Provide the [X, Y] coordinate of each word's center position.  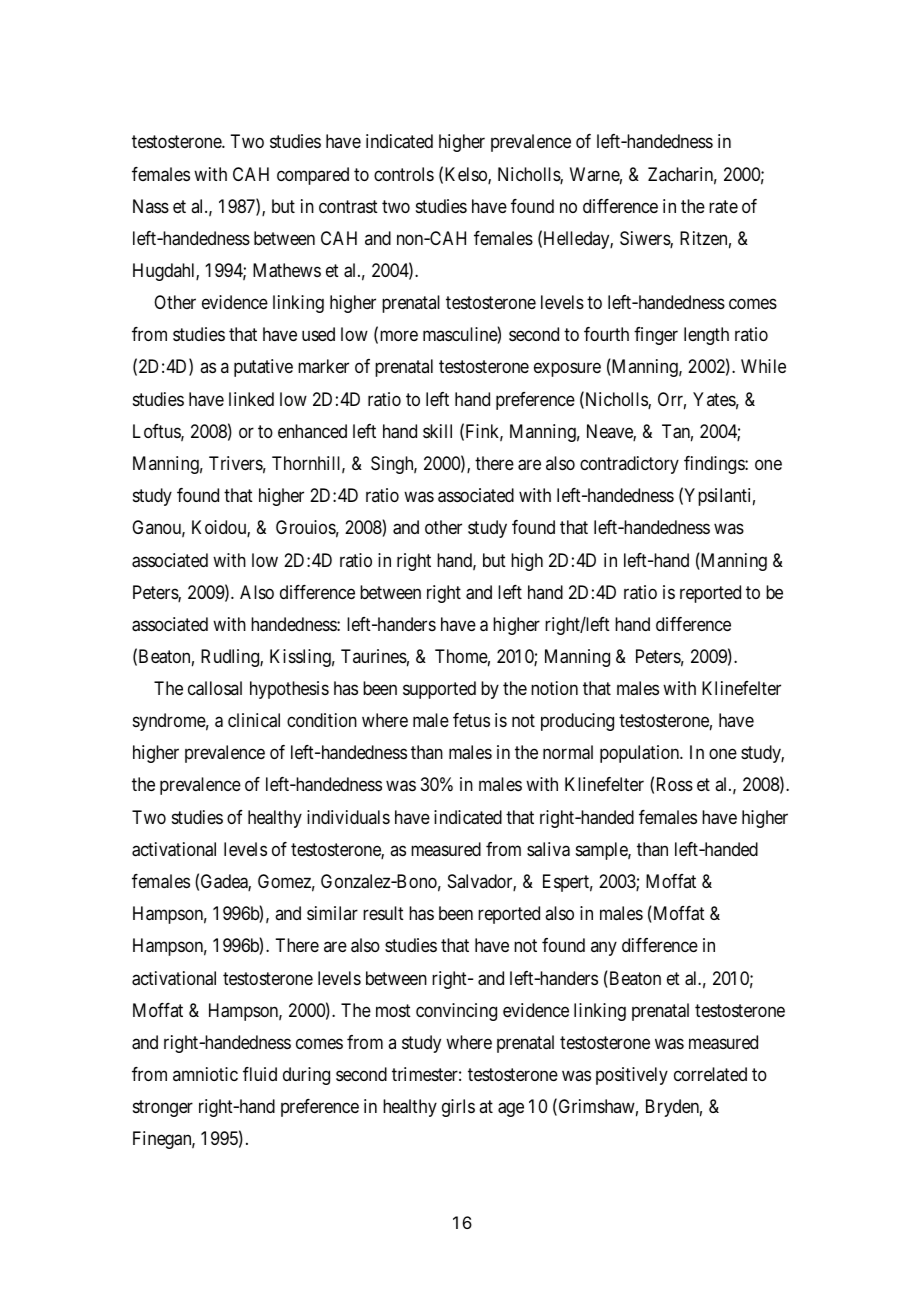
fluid [260, 1074]
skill [437, 431]
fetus [471, 720]
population [641, 754]
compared [313, 176]
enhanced [312, 431]
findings [715, 465]
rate [723, 207]
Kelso [467, 175]
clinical [254, 720]
